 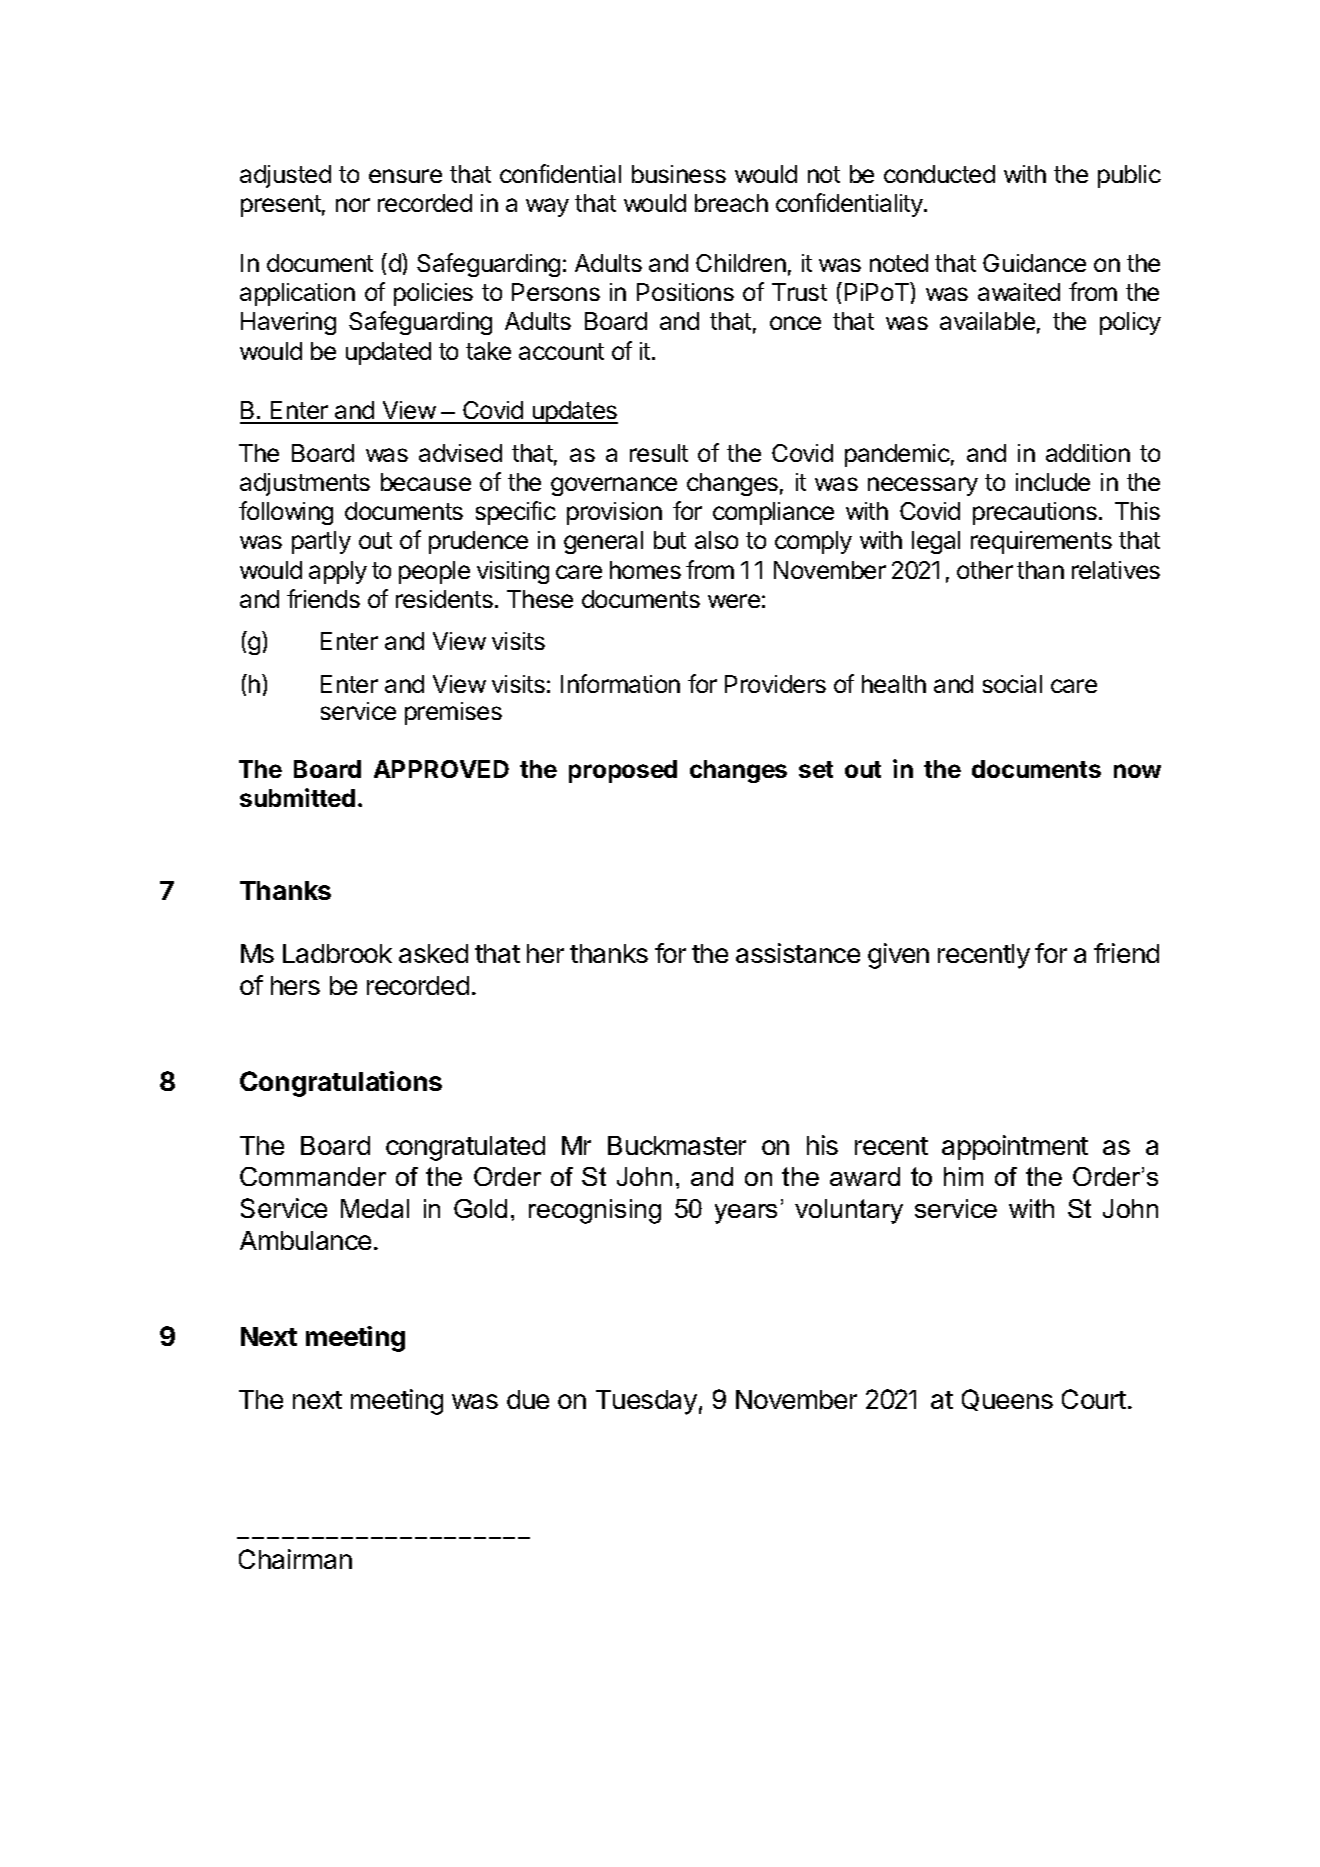 What do you see at coordinates (731, 203) in the screenshot?
I see `breach` at bounding box center [731, 203].
